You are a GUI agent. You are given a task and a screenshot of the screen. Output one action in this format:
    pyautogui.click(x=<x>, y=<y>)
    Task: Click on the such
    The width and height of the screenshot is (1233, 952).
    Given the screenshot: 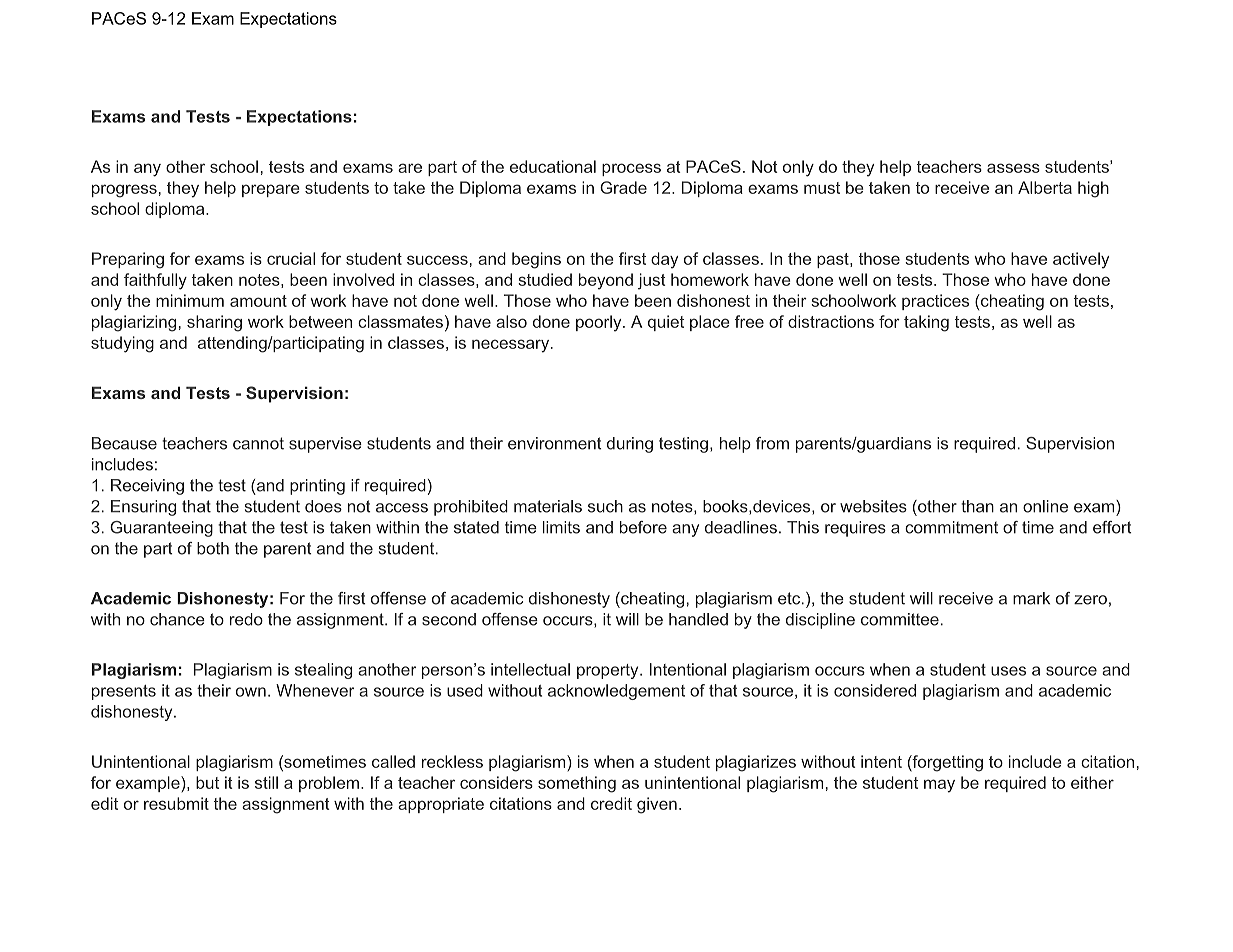 What is the action you would take?
    pyautogui.click(x=605, y=506)
